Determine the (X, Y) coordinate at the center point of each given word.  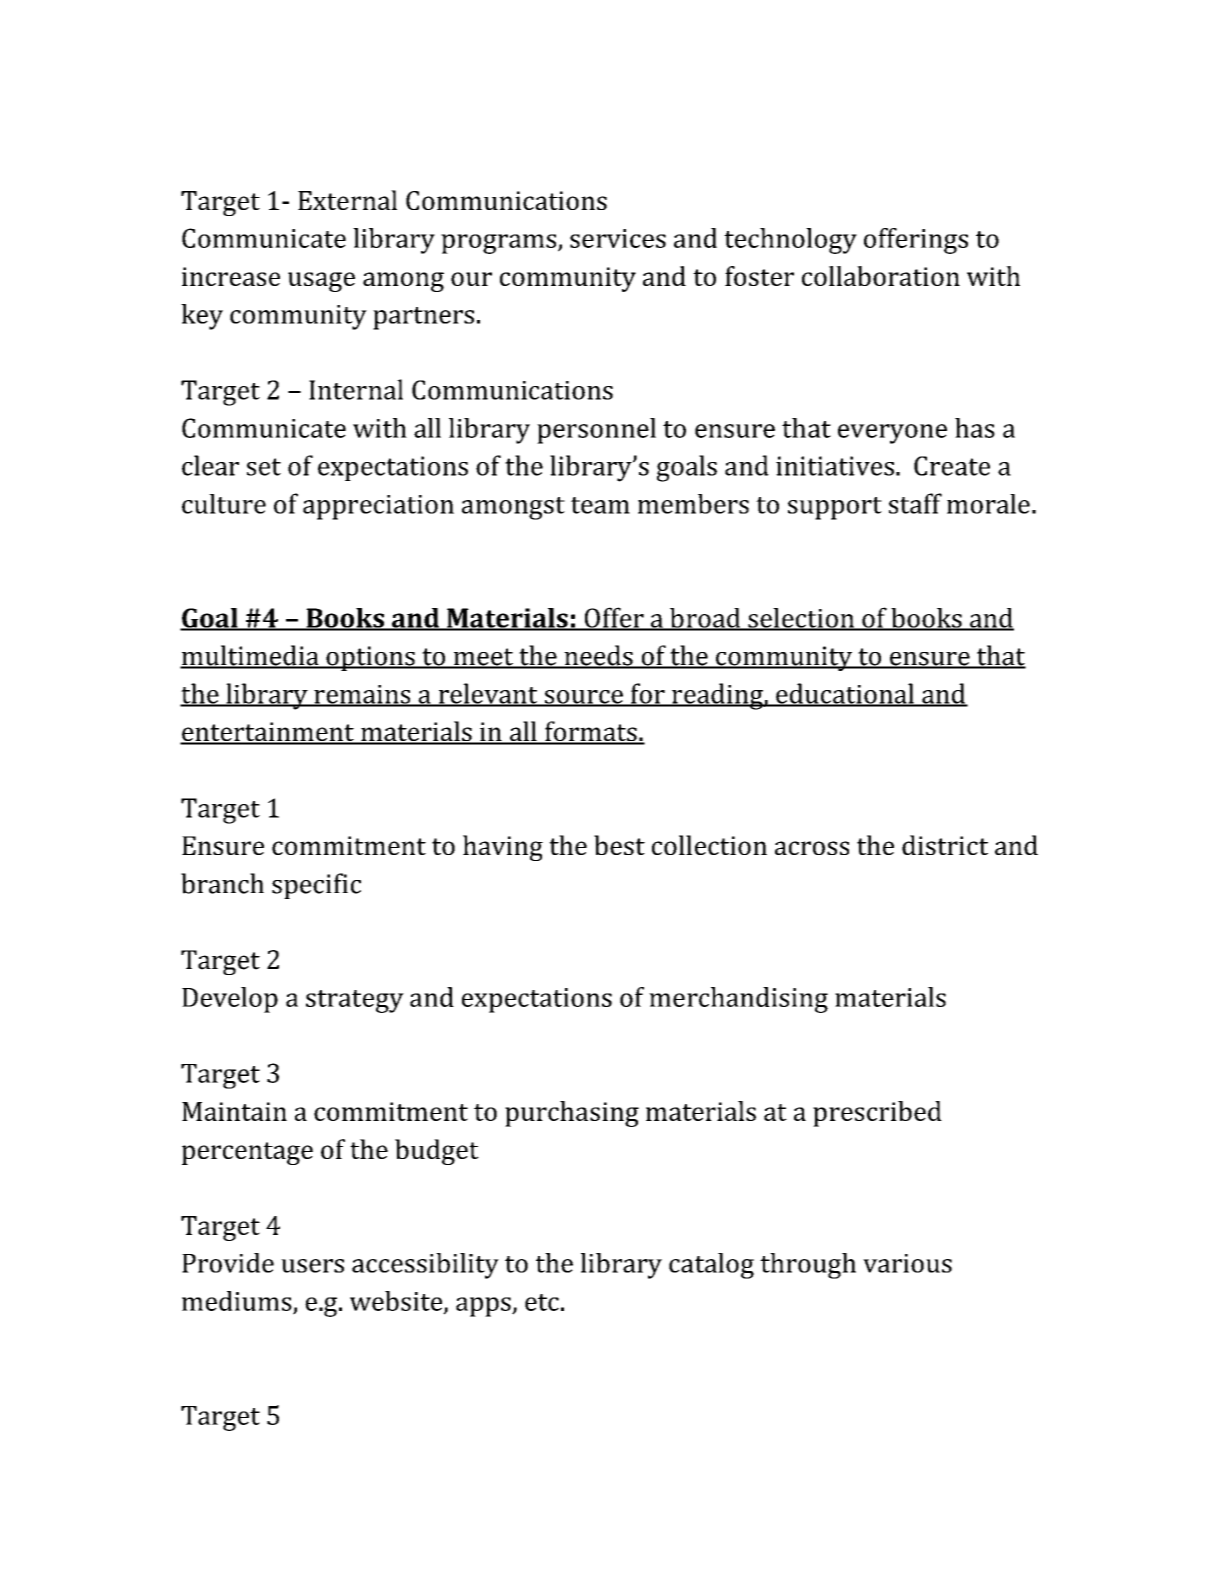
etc (542, 1302)
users (312, 1266)
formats (591, 732)
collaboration (881, 276)
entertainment (268, 733)
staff (915, 503)
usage (321, 282)
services (618, 238)
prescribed (877, 1114)
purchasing (572, 1114)
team (600, 505)
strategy (355, 1001)
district (945, 845)
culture (224, 504)
